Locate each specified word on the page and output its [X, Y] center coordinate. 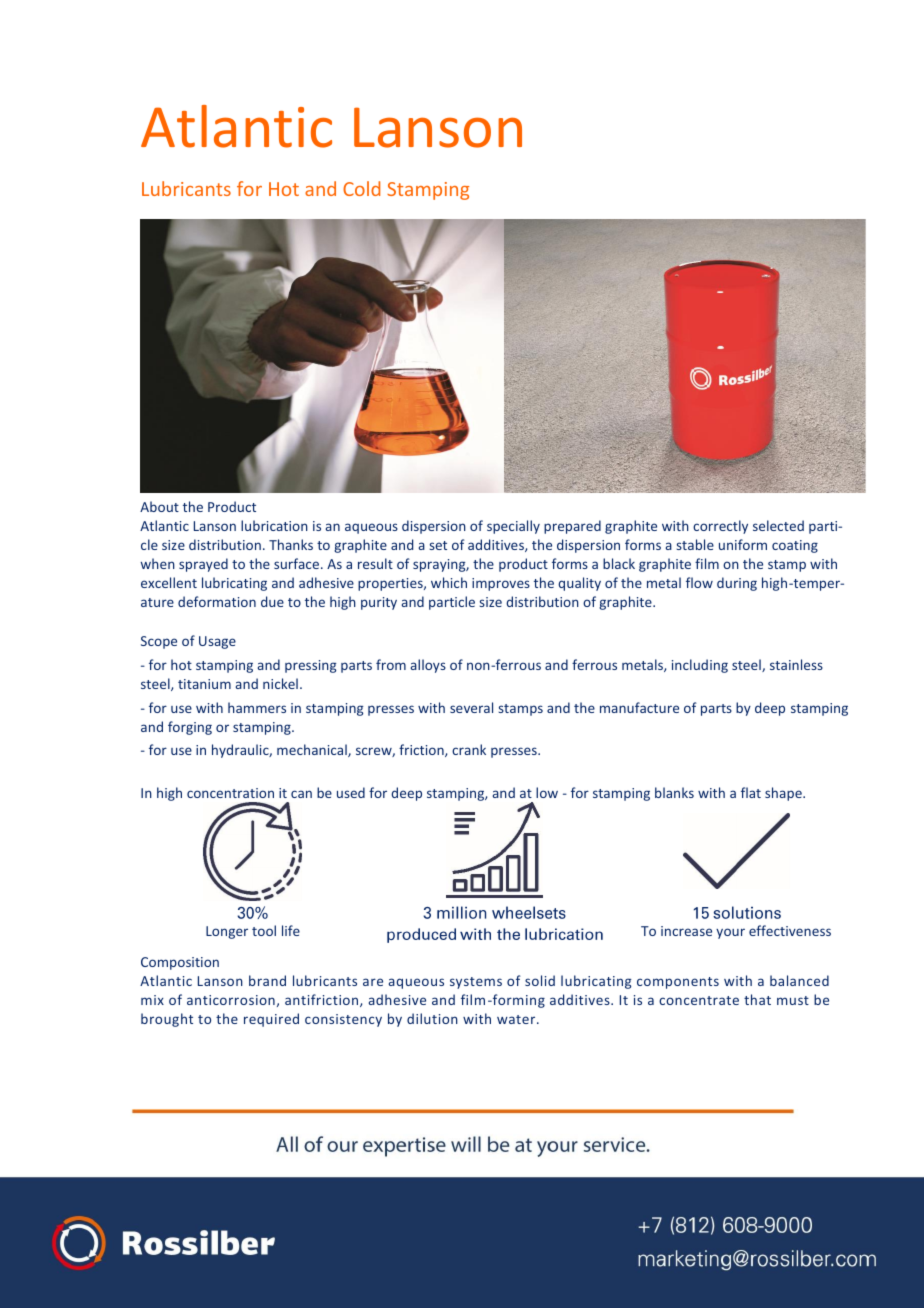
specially [513, 527]
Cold [361, 188]
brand [267, 980]
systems [476, 983]
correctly [720, 527]
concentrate [699, 1000]
